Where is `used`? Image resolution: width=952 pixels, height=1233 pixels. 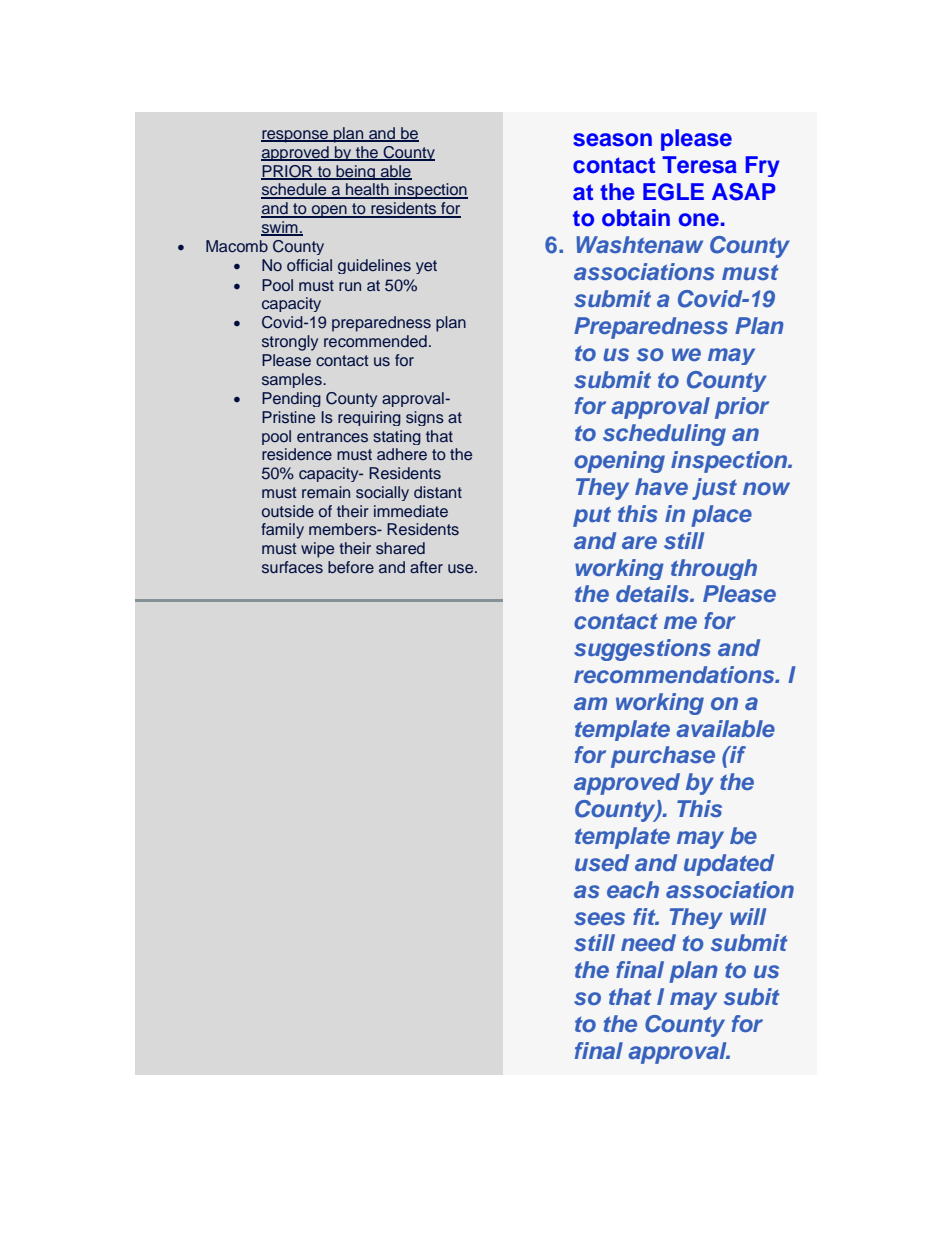
used is located at coordinates (602, 862).
